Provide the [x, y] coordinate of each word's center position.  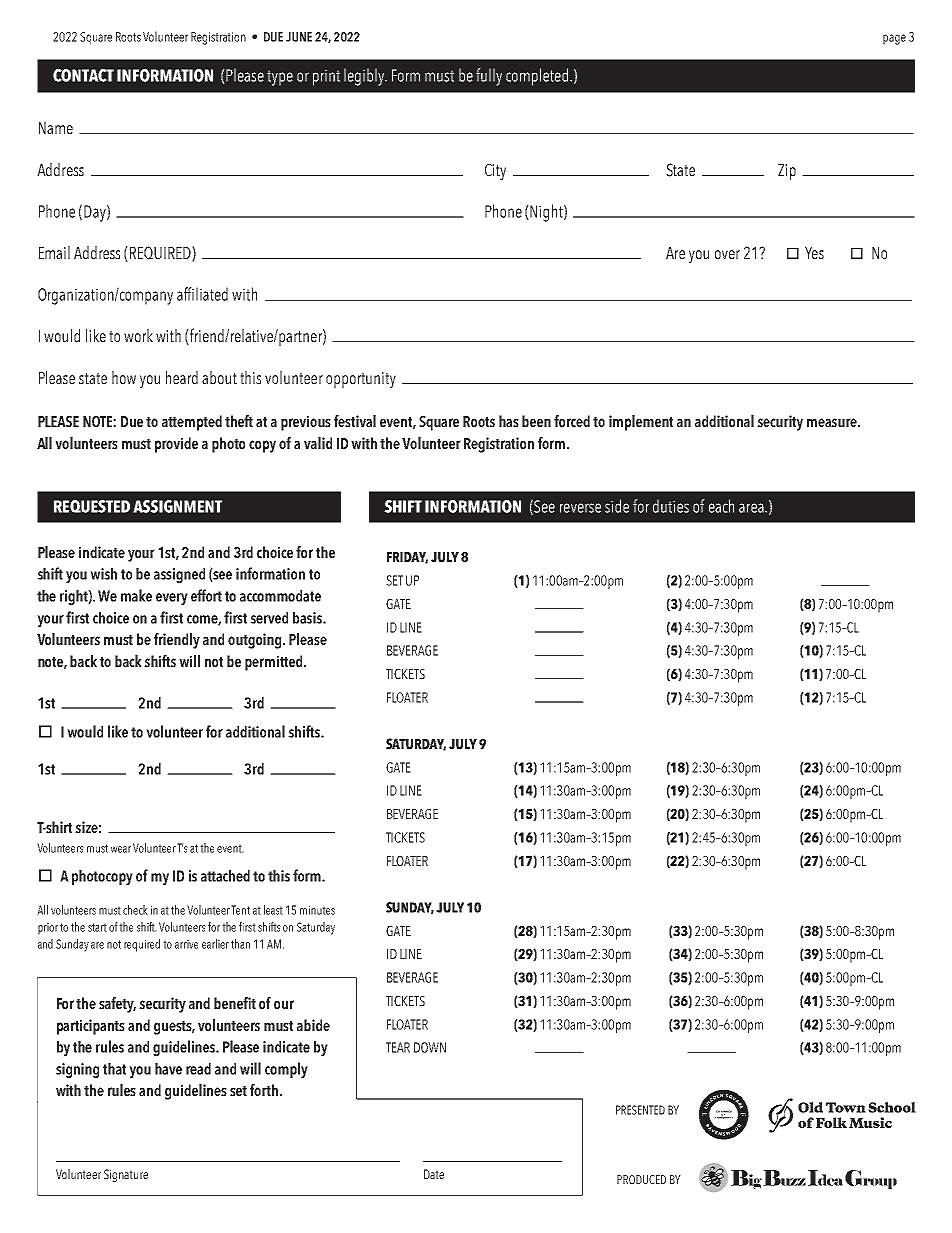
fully [489, 77]
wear [121, 849]
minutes [317, 910]
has [509, 421]
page [894, 39]
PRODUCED [641, 1179]
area [752, 508]
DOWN [430, 1047]
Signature [126, 1175]
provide [176, 445]
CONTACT [83, 75]
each [721, 506]
